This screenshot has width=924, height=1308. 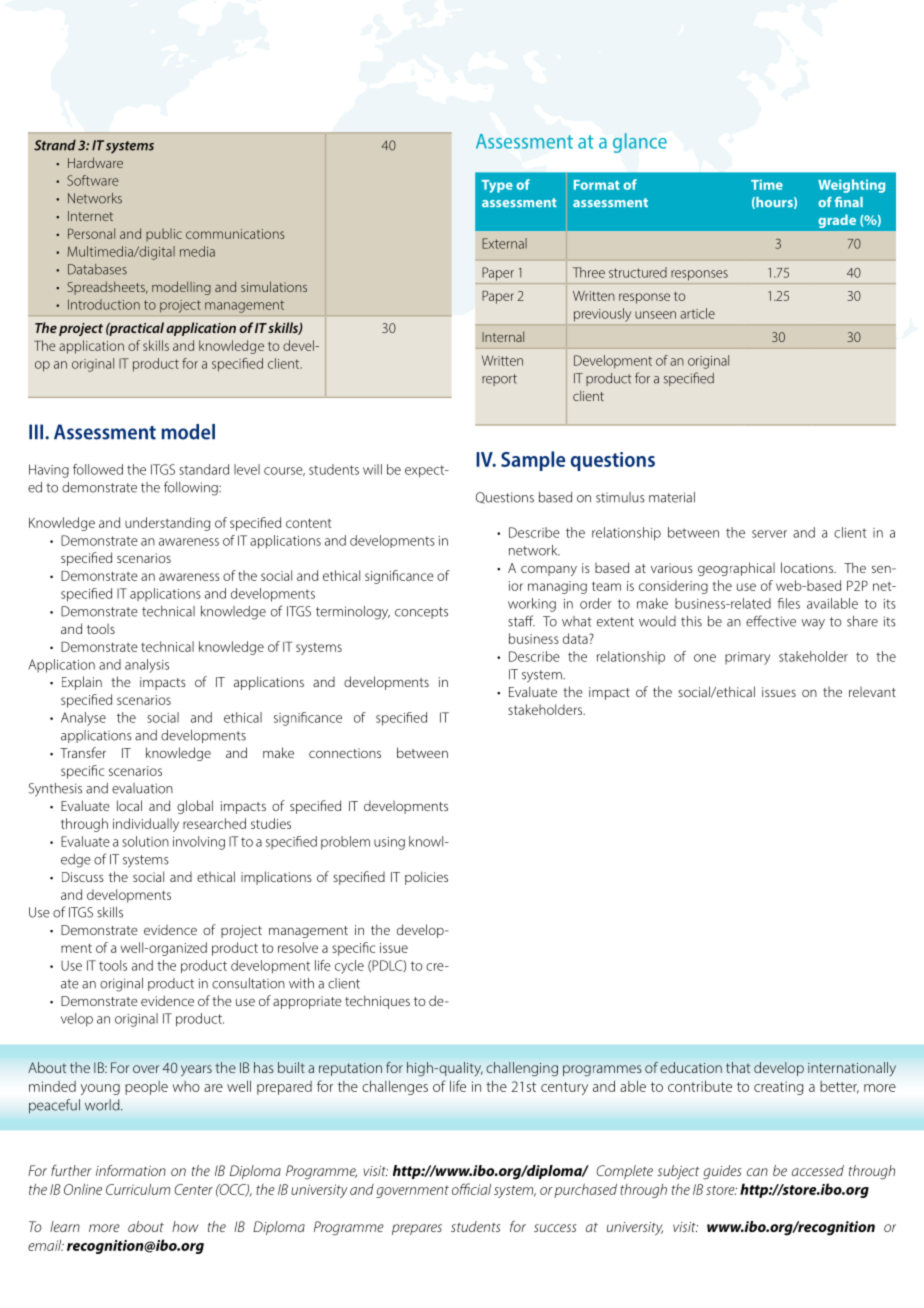 What do you see at coordinates (471, 1189) in the screenshot?
I see `official` at bounding box center [471, 1189].
